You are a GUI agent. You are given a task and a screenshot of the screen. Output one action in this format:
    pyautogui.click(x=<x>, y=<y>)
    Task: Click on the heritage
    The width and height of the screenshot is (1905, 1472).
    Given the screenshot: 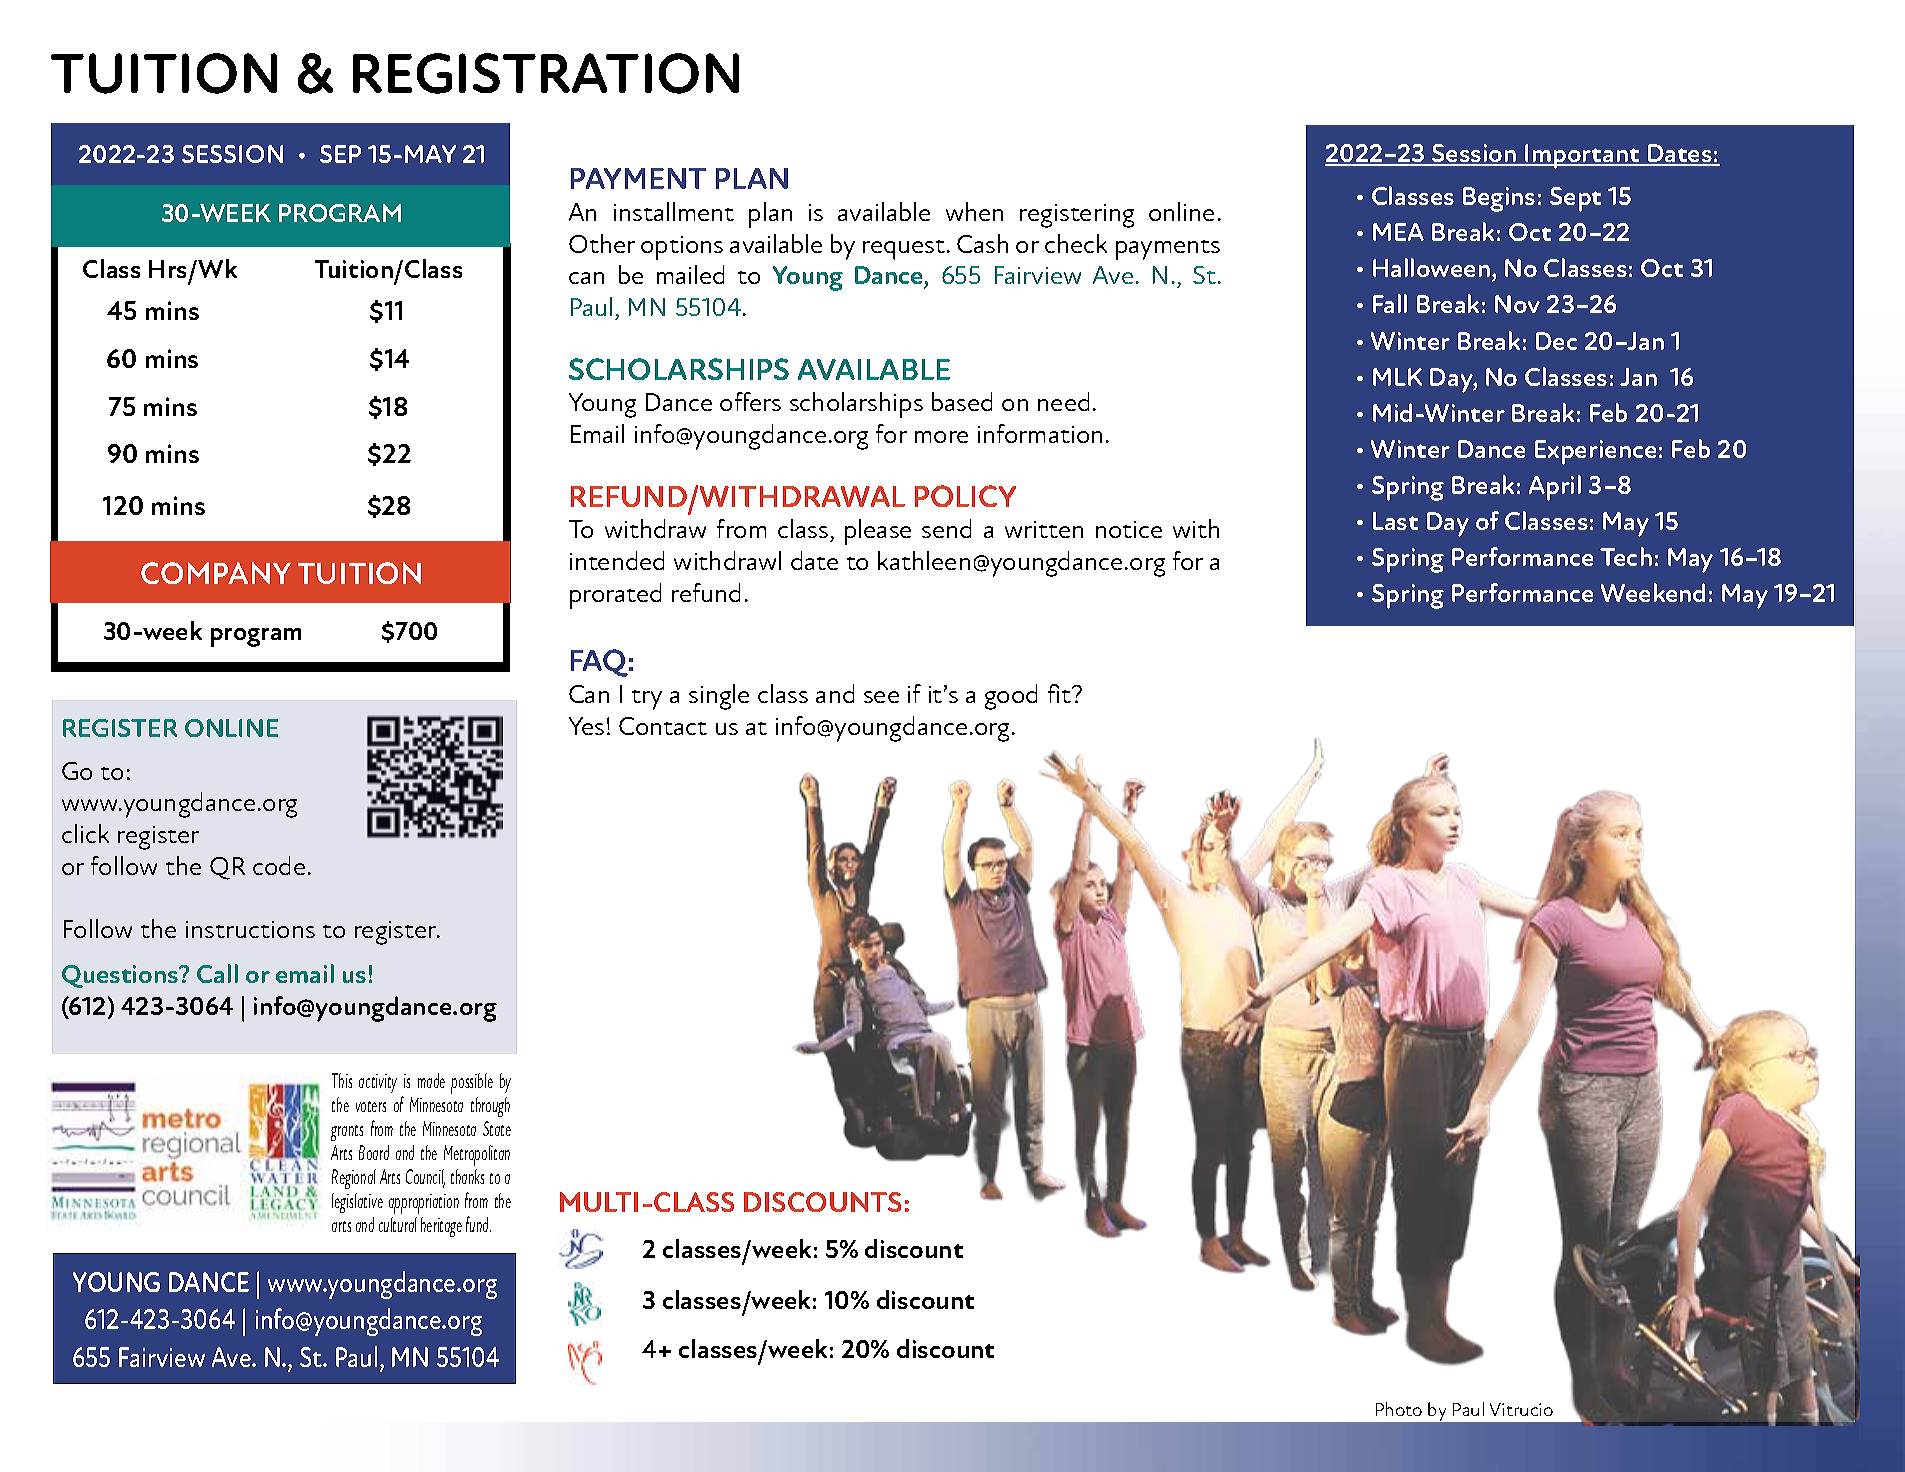 What is the action you would take?
    pyautogui.click(x=441, y=1227)
